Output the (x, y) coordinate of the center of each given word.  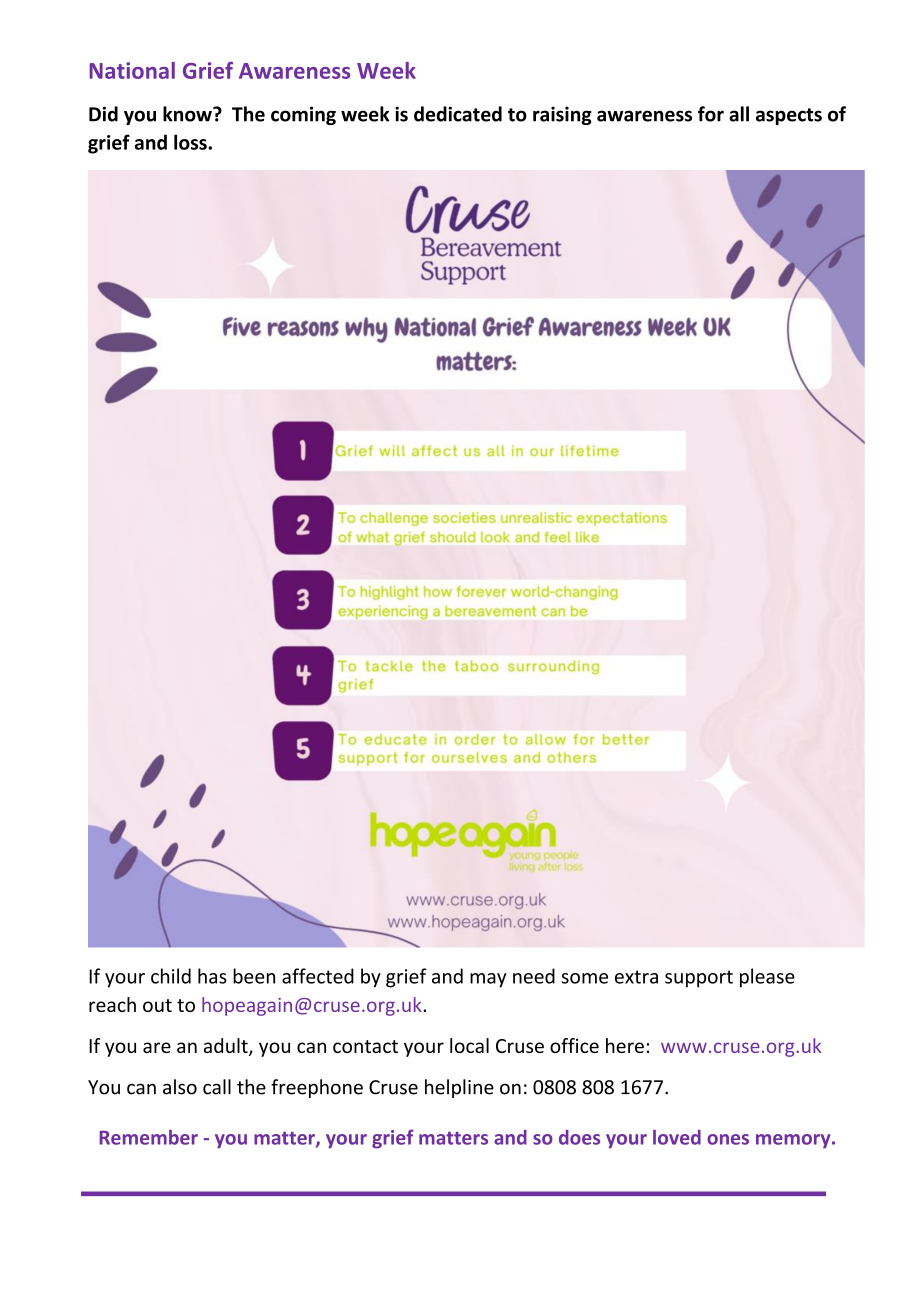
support (699, 979)
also (180, 1087)
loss (191, 142)
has (212, 976)
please (767, 978)
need (534, 976)
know (188, 114)
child (171, 976)
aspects (789, 116)
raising (562, 115)
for (711, 114)
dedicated (458, 114)
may (488, 980)
